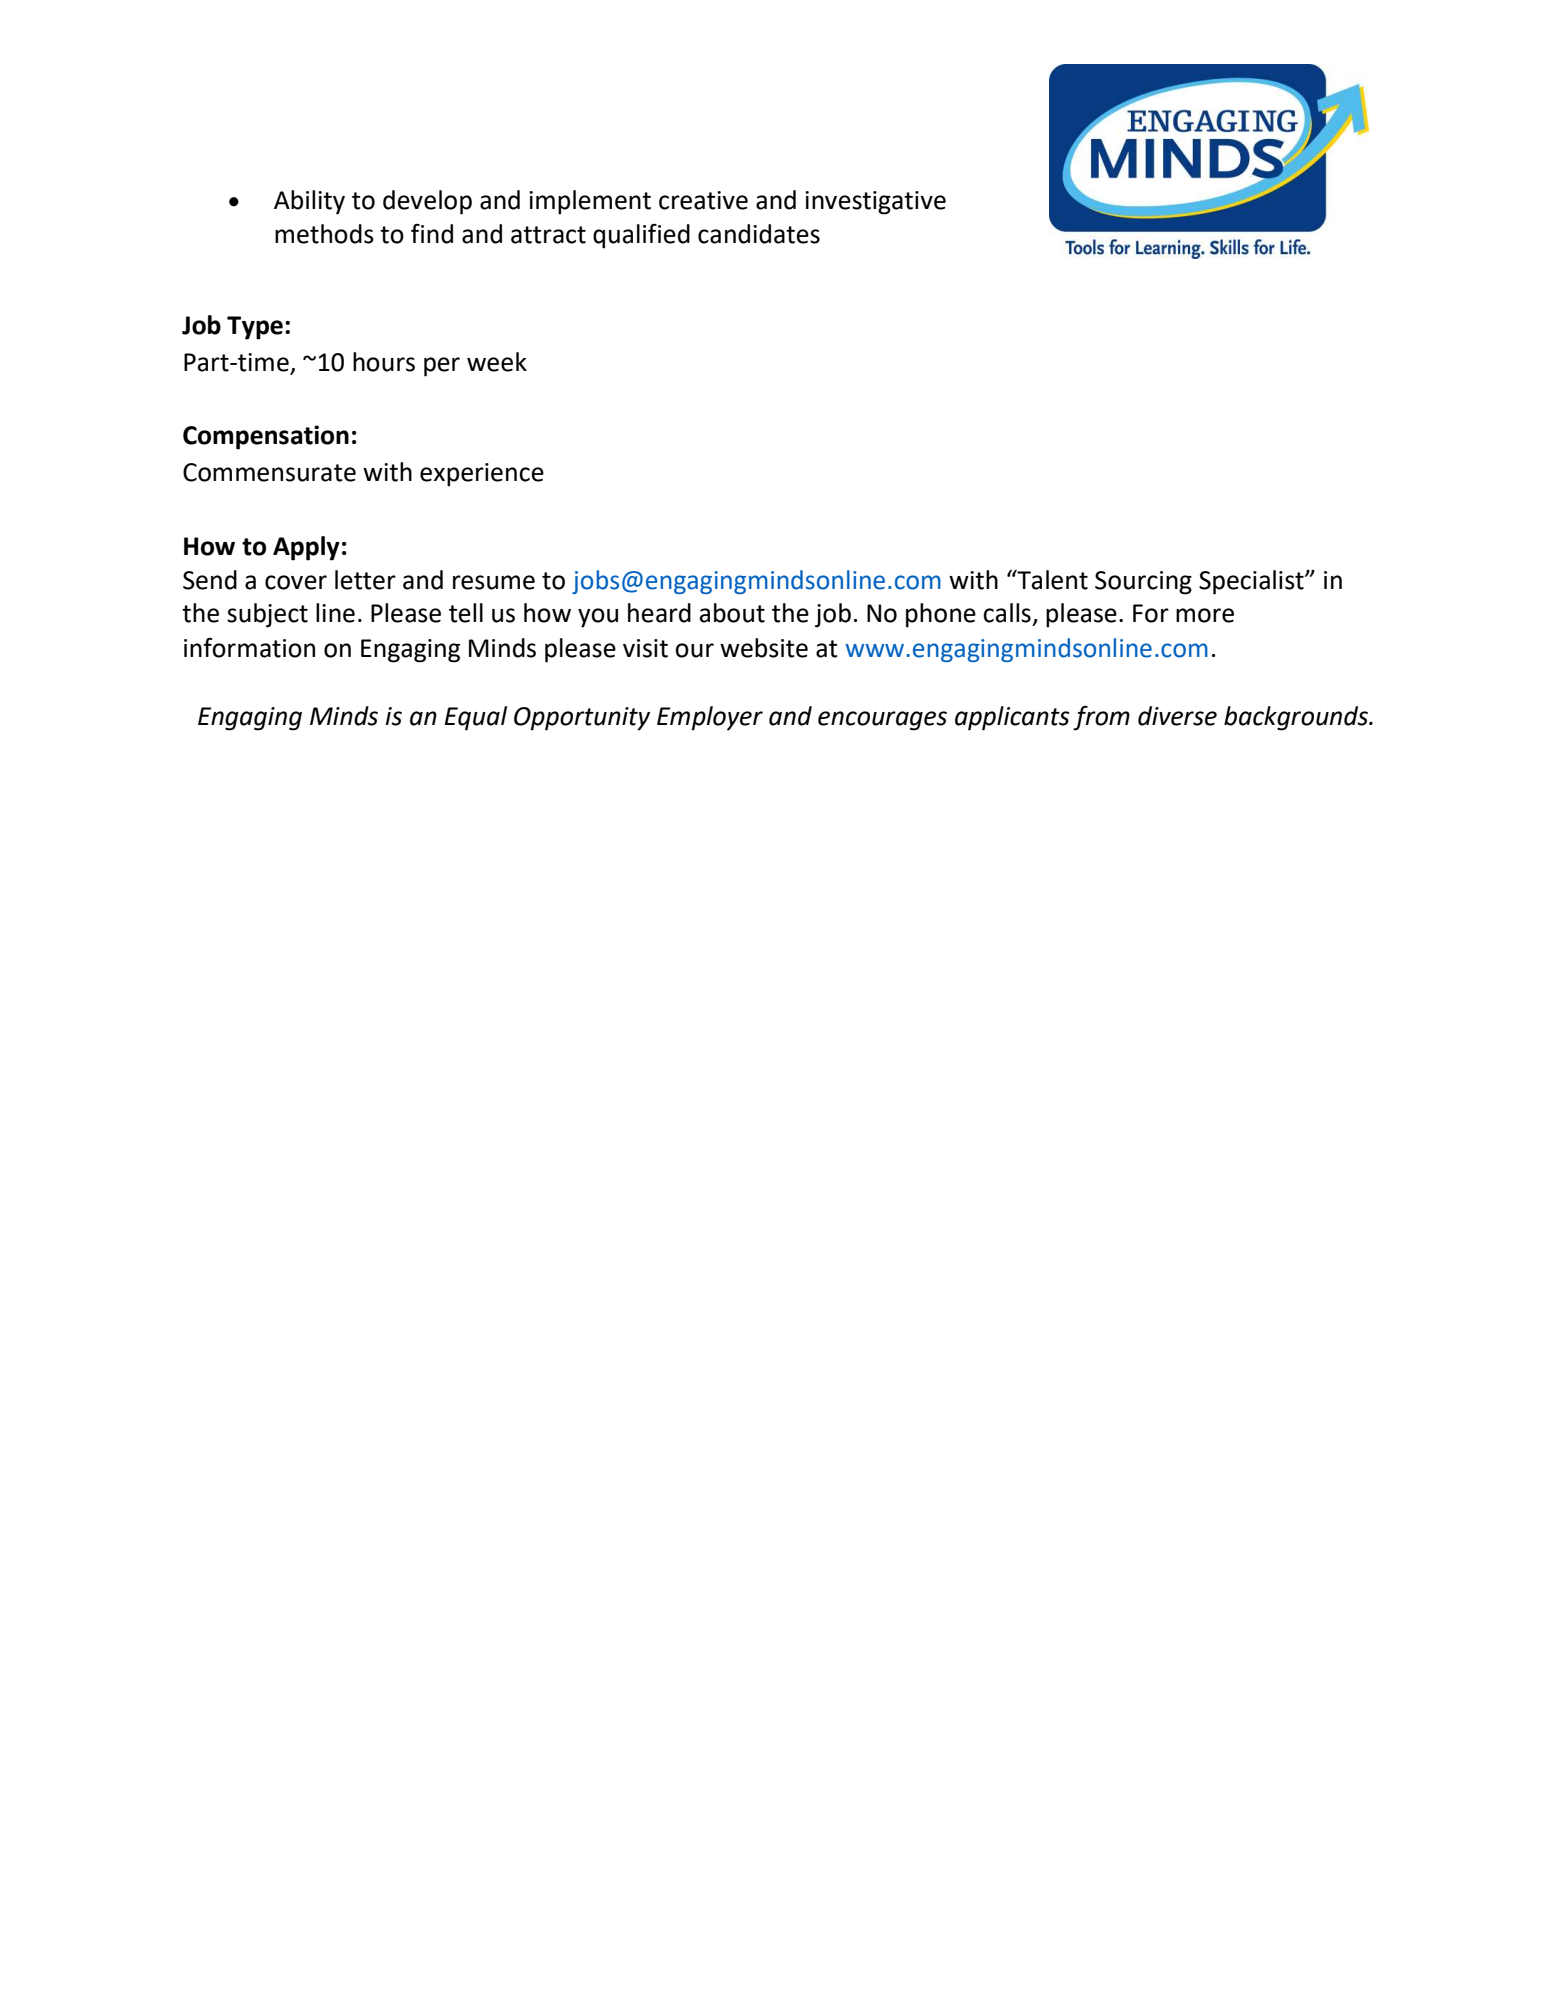 The height and width of the page is (2008, 1551). What do you see at coordinates (497, 362) in the page?
I see `week` at bounding box center [497, 362].
